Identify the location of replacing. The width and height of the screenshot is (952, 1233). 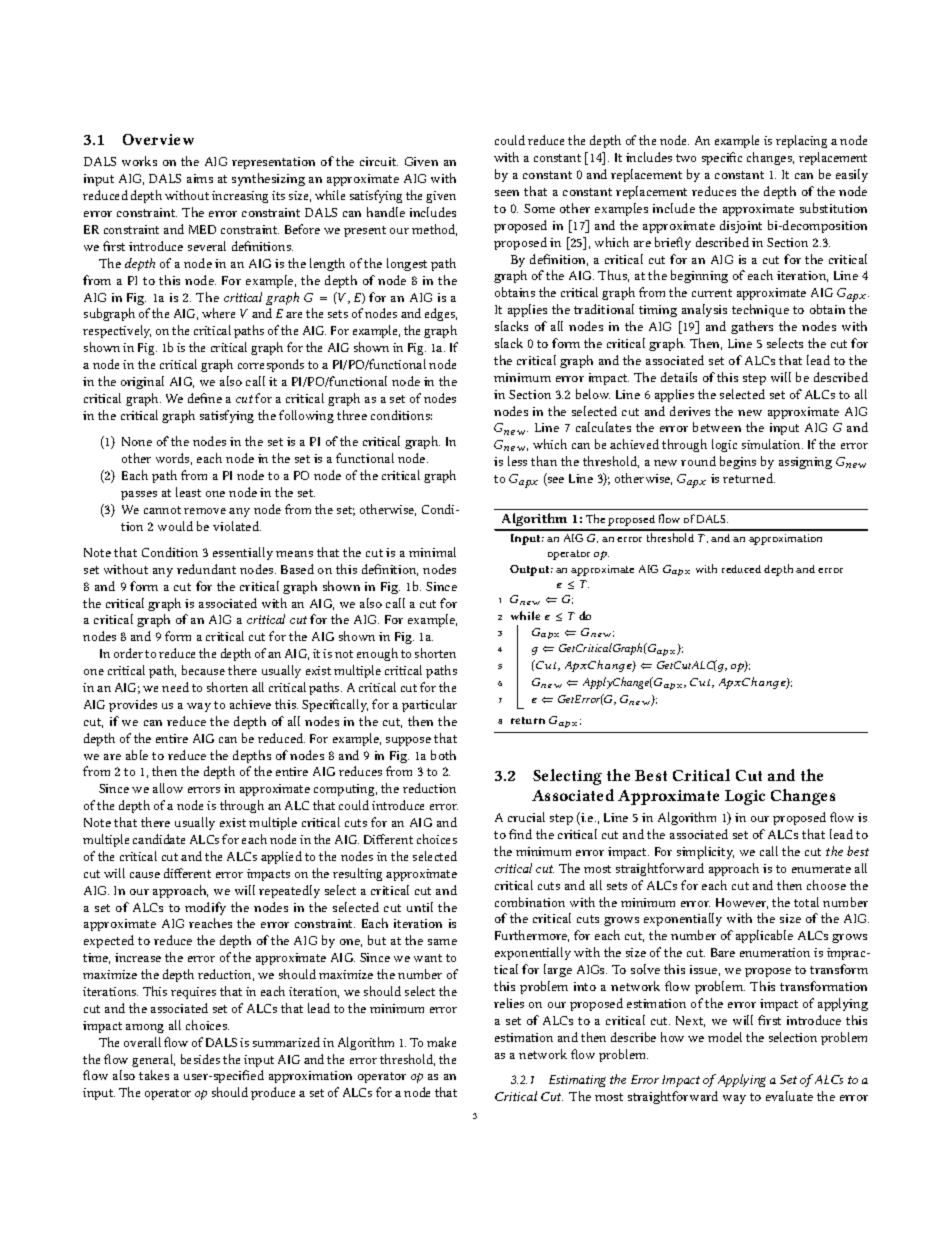
(801, 141).
